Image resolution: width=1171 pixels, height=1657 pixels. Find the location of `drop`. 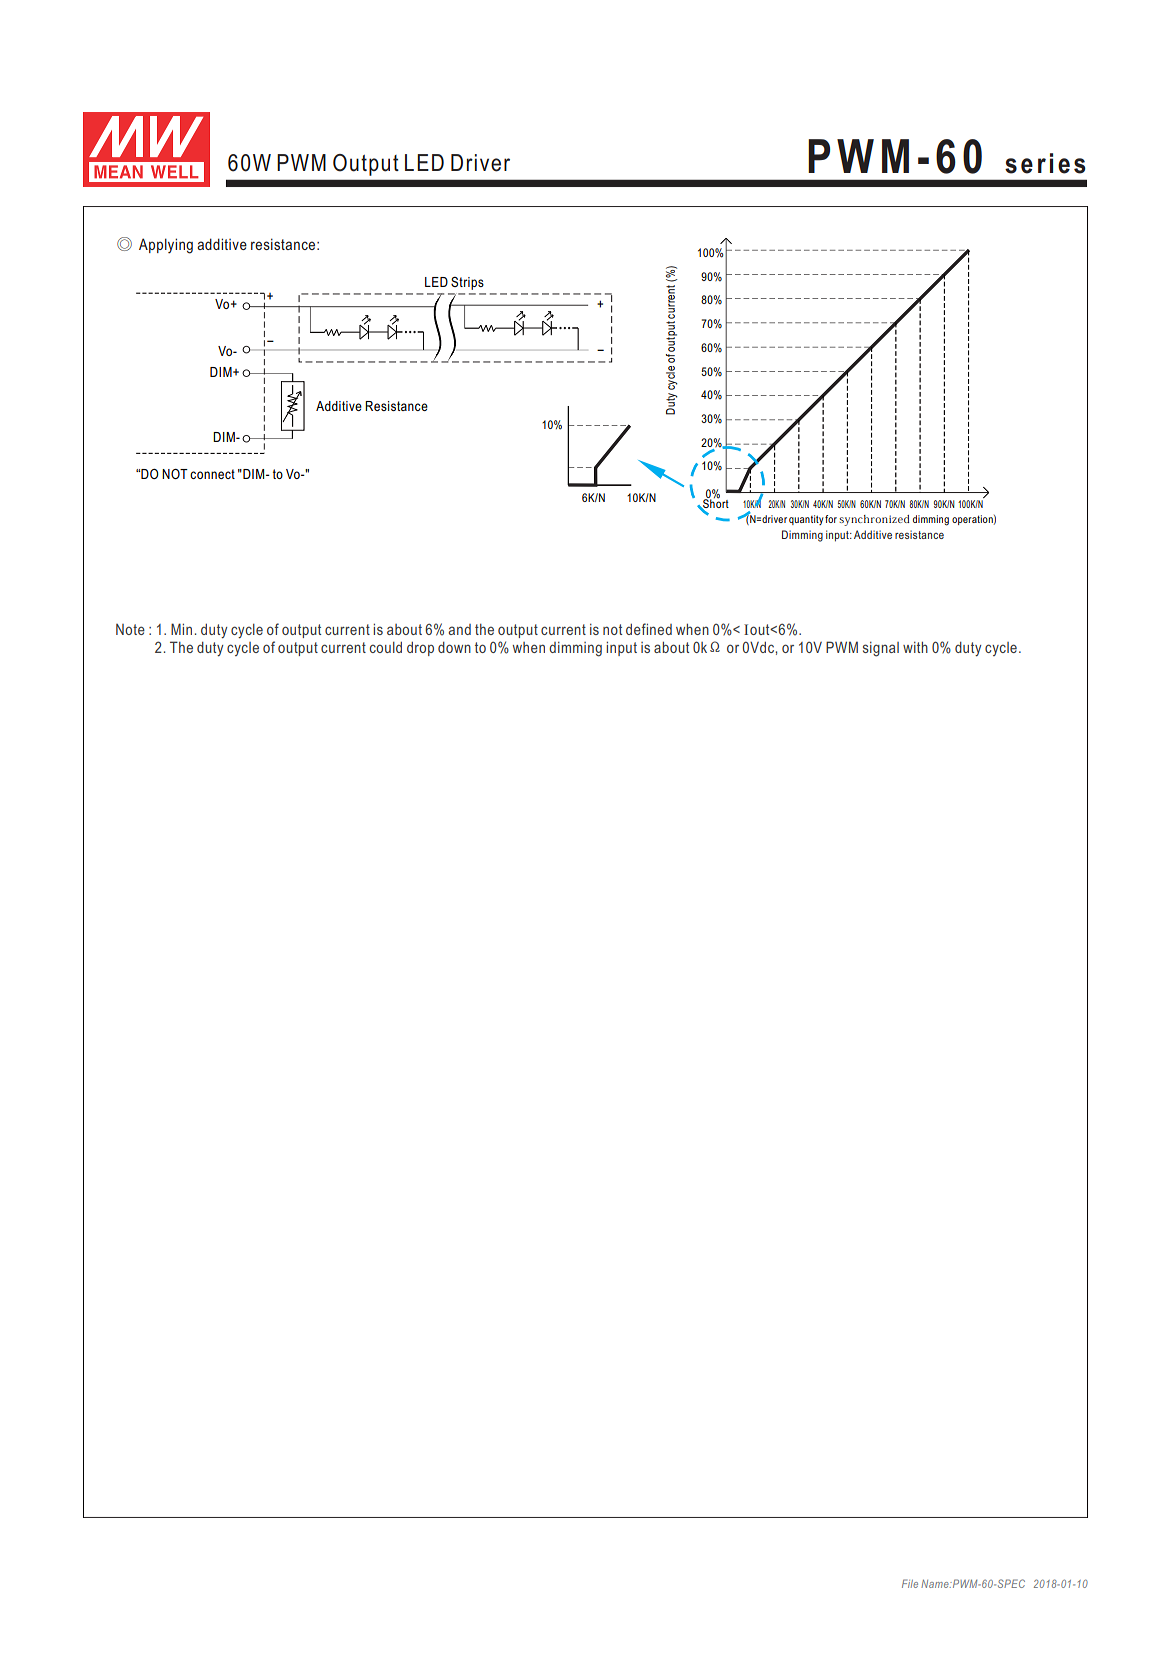

drop is located at coordinates (420, 649).
